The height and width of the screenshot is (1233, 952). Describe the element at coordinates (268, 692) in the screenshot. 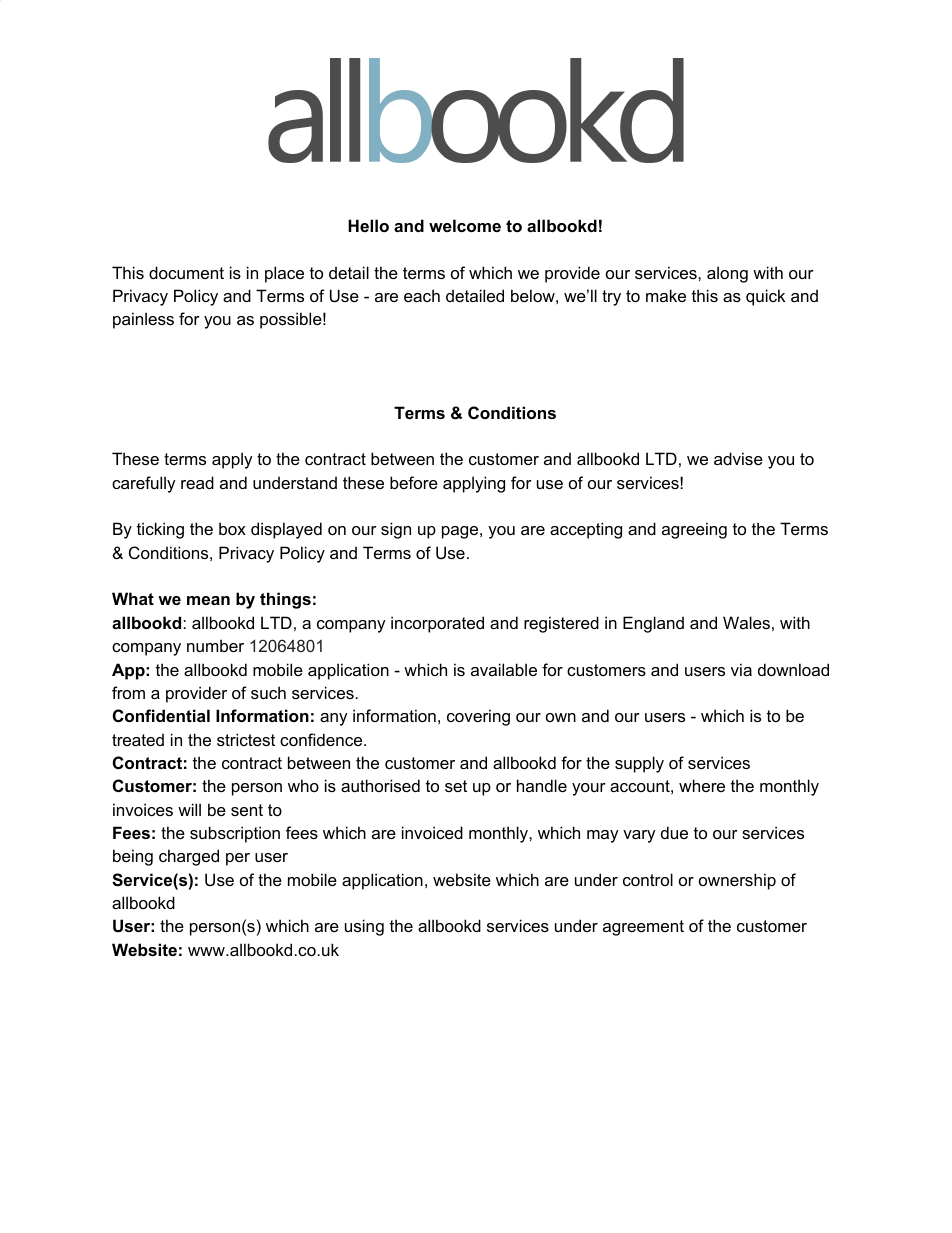

I see `such` at that location.
